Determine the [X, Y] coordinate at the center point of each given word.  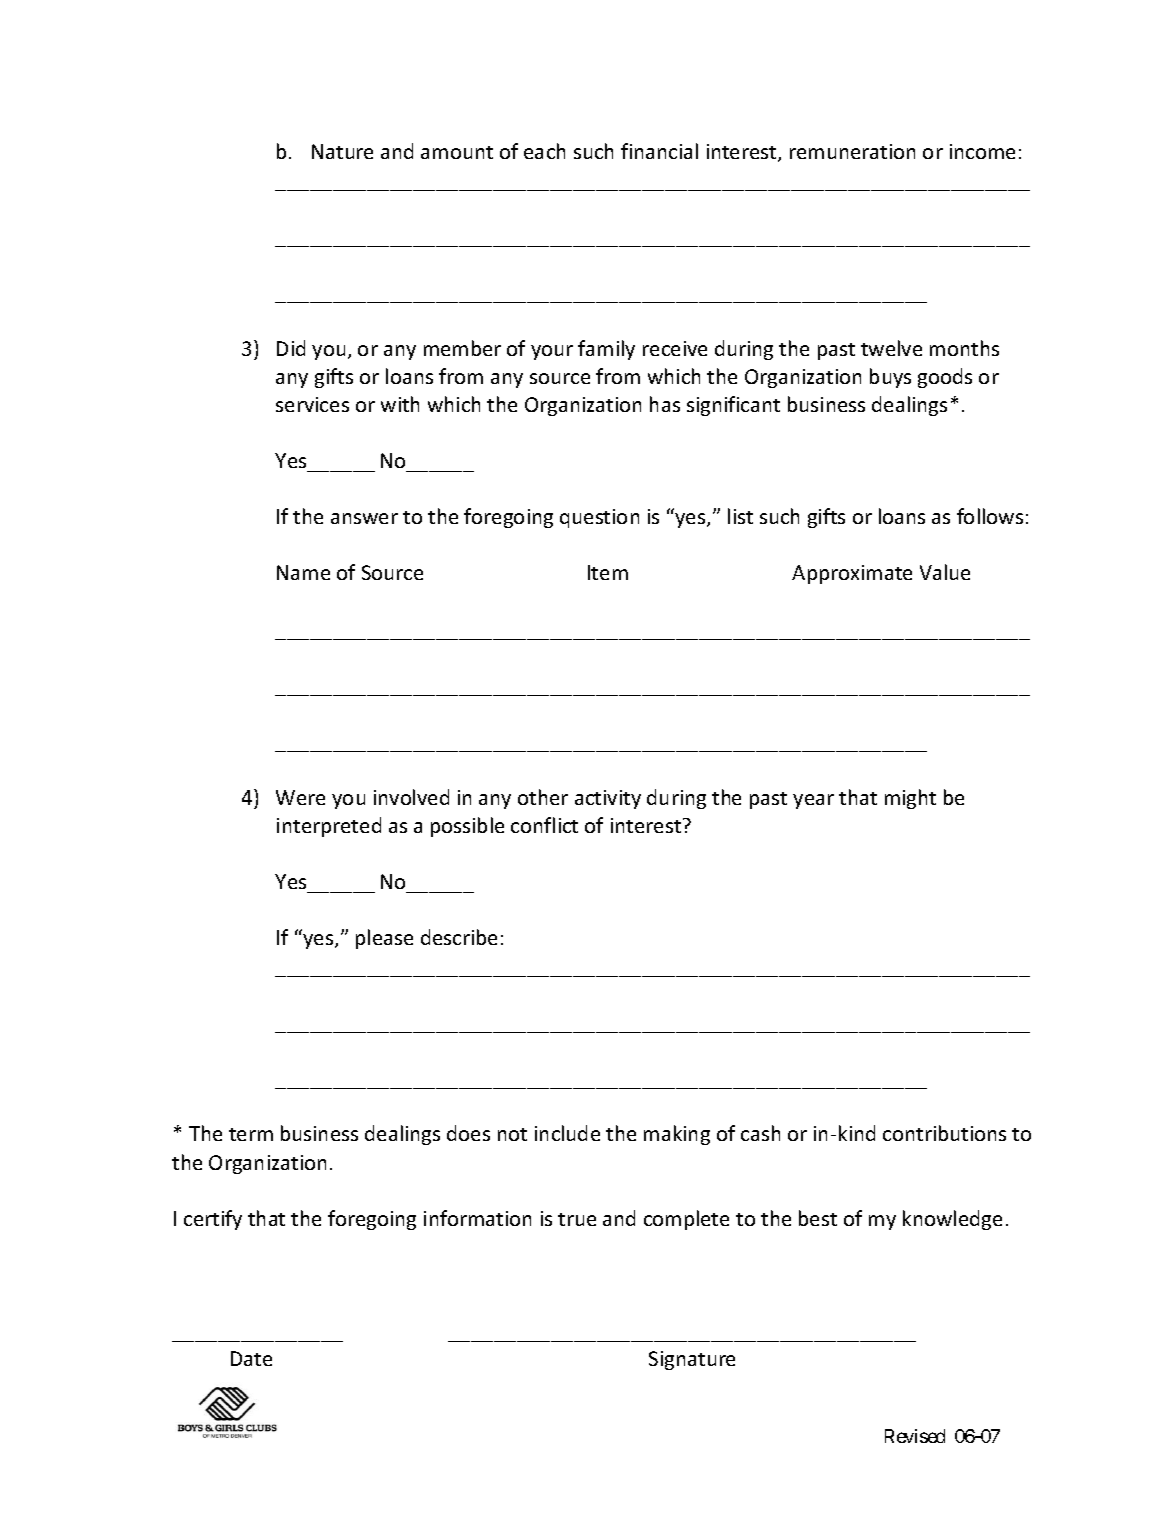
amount [457, 152]
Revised [915, 1436]
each [544, 151]
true [577, 1219]
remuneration [852, 151]
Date [251, 1358]
